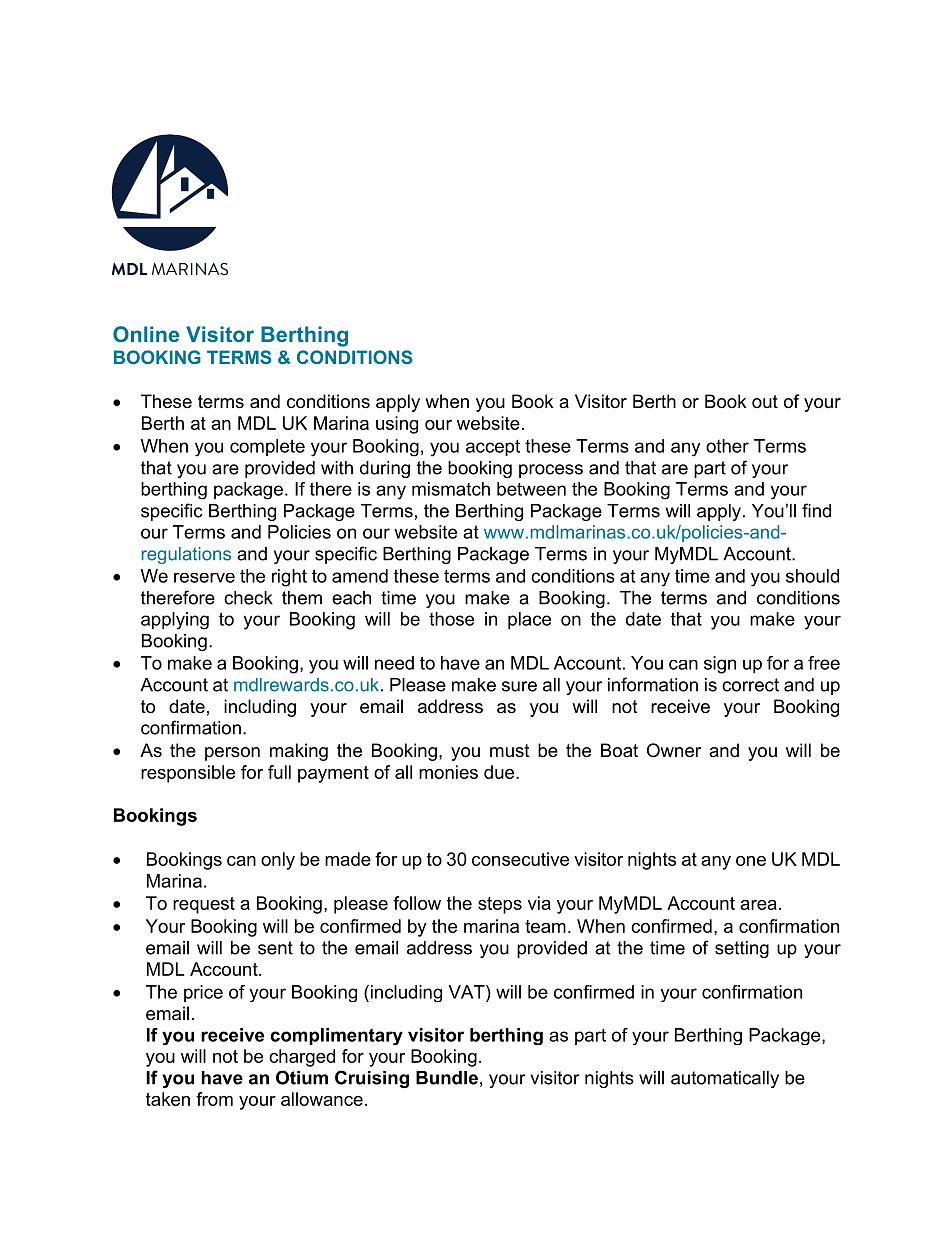 This page has height=1233, width=952. What do you see at coordinates (146, 334) in the page?
I see `Online` at bounding box center [146, 334].
